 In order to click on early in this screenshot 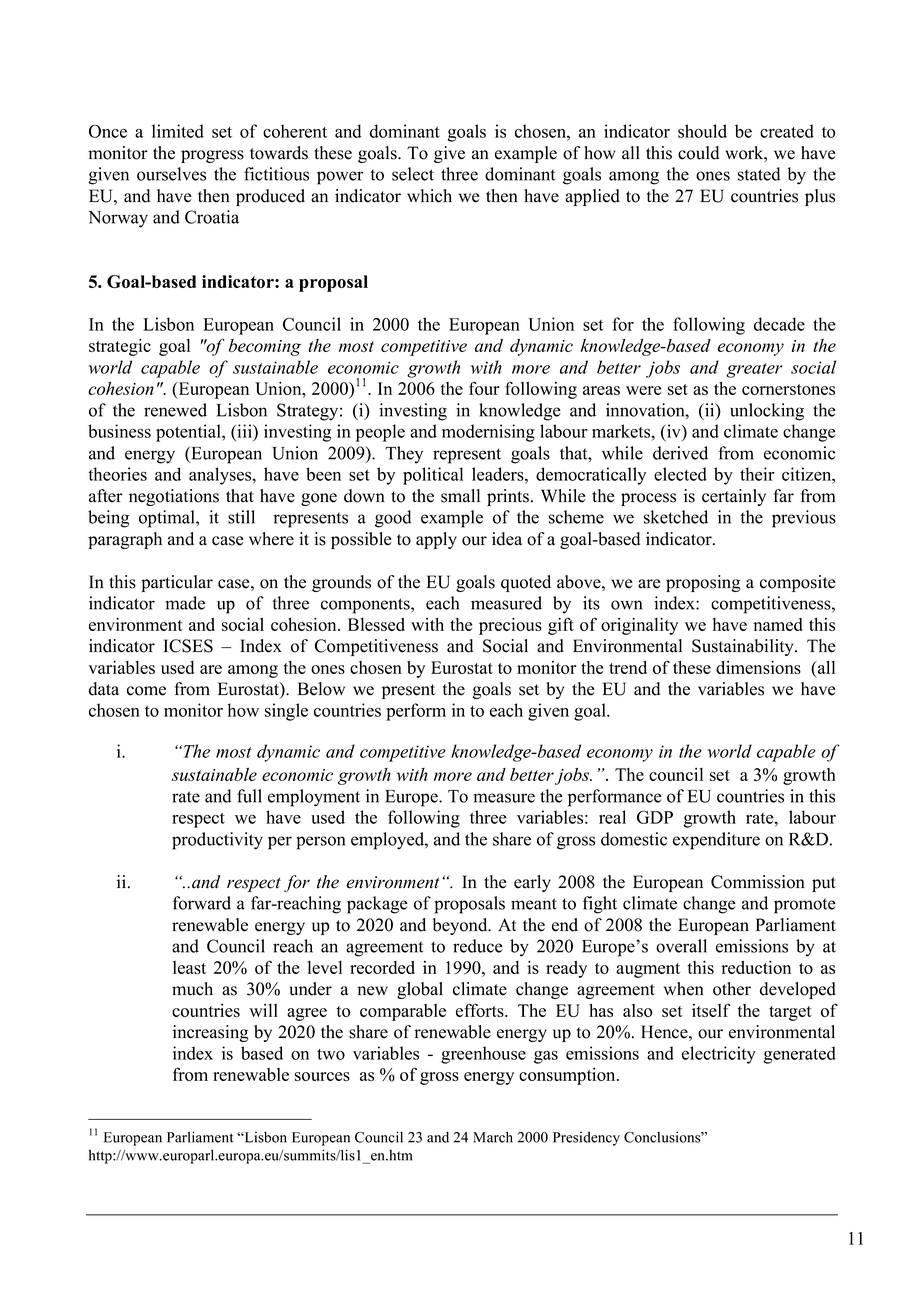, I will do `click(532, 883)`.
